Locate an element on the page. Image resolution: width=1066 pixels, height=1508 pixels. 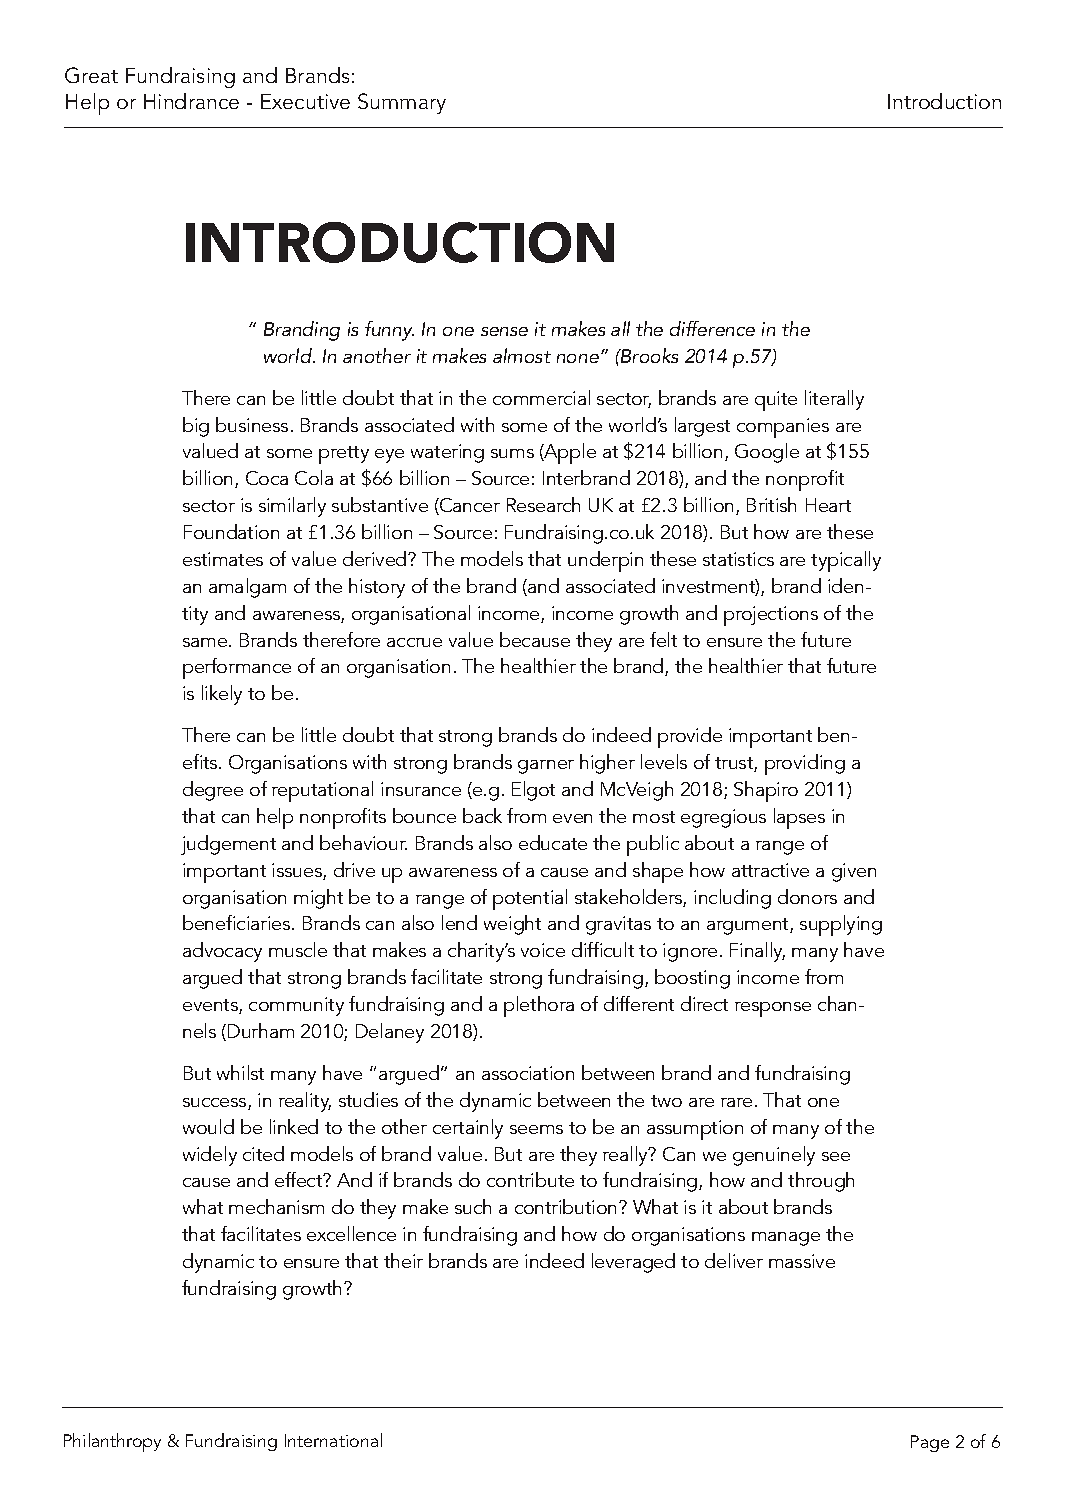
Page is located at coordinates (930, 1443).
